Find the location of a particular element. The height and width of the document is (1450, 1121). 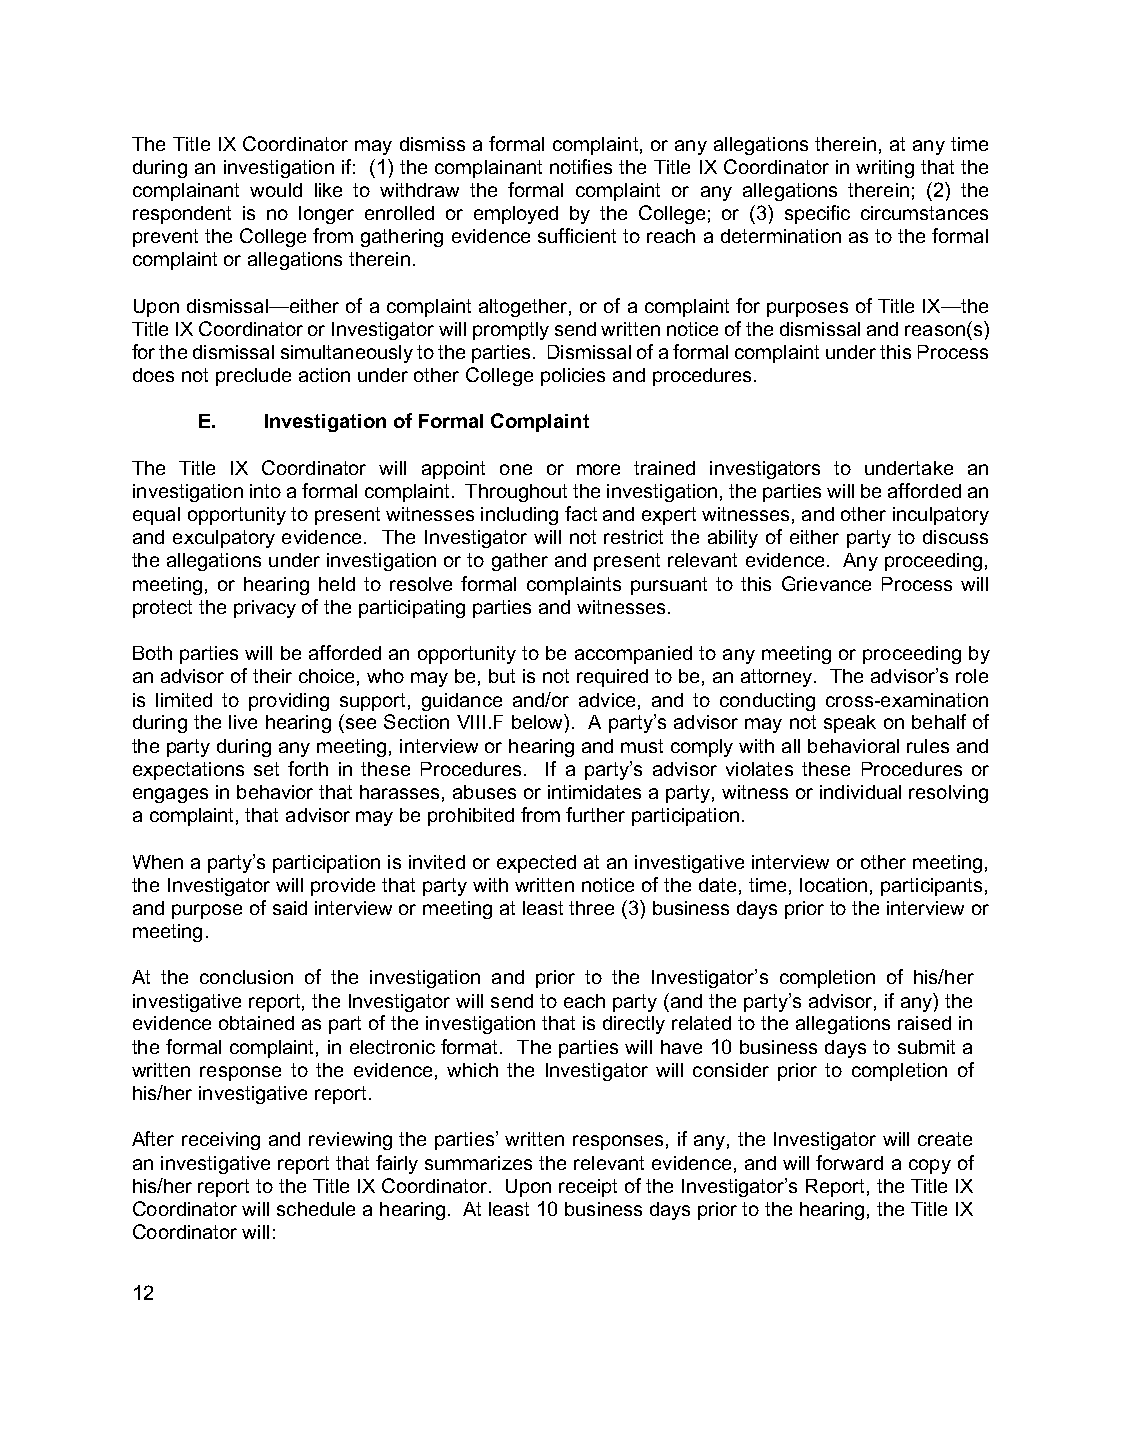

would is located at coordinates (276, 190).
